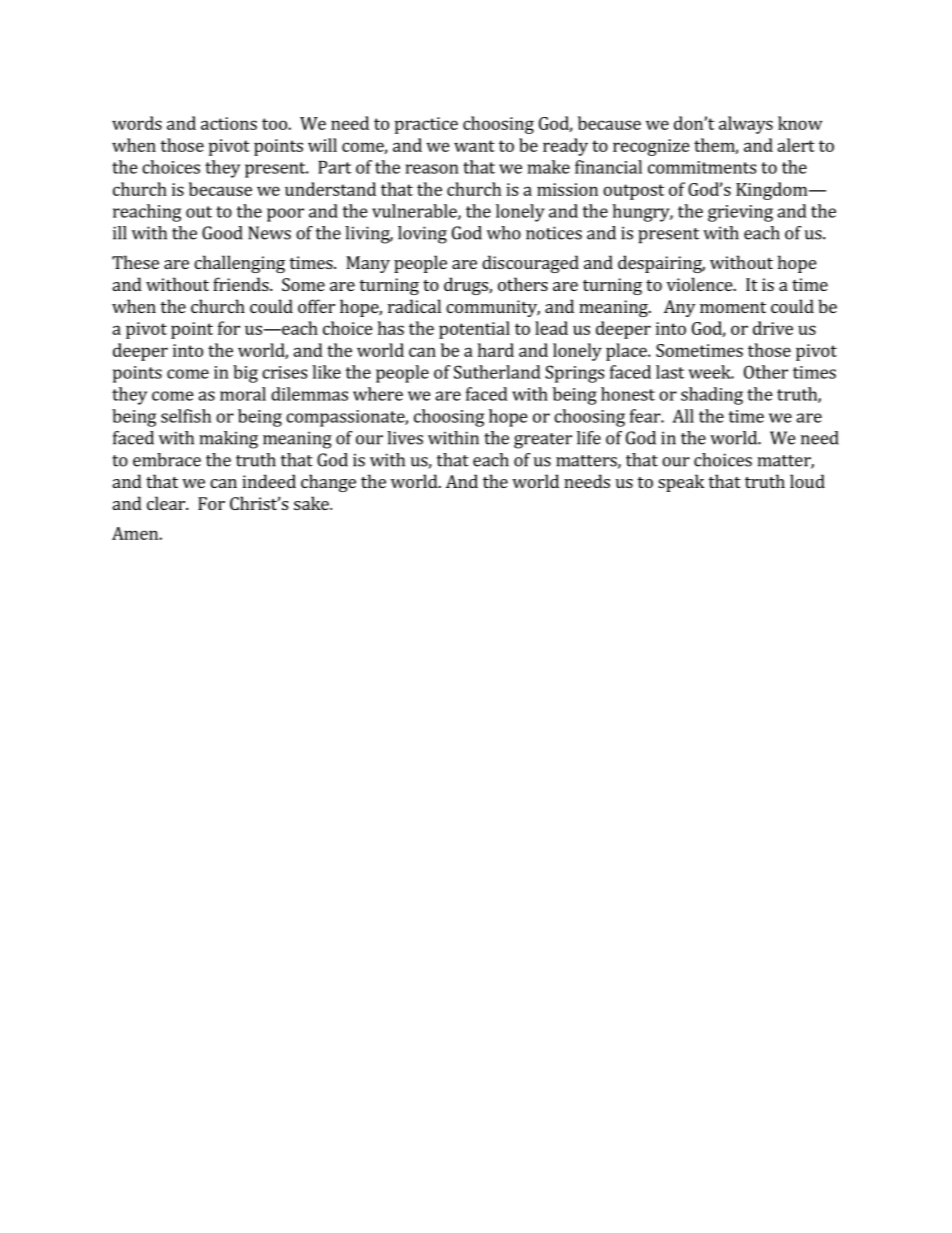 Image resolution: width=952 pixels, height=1233 pixels. I want to click on offer, so click(316, 306).
